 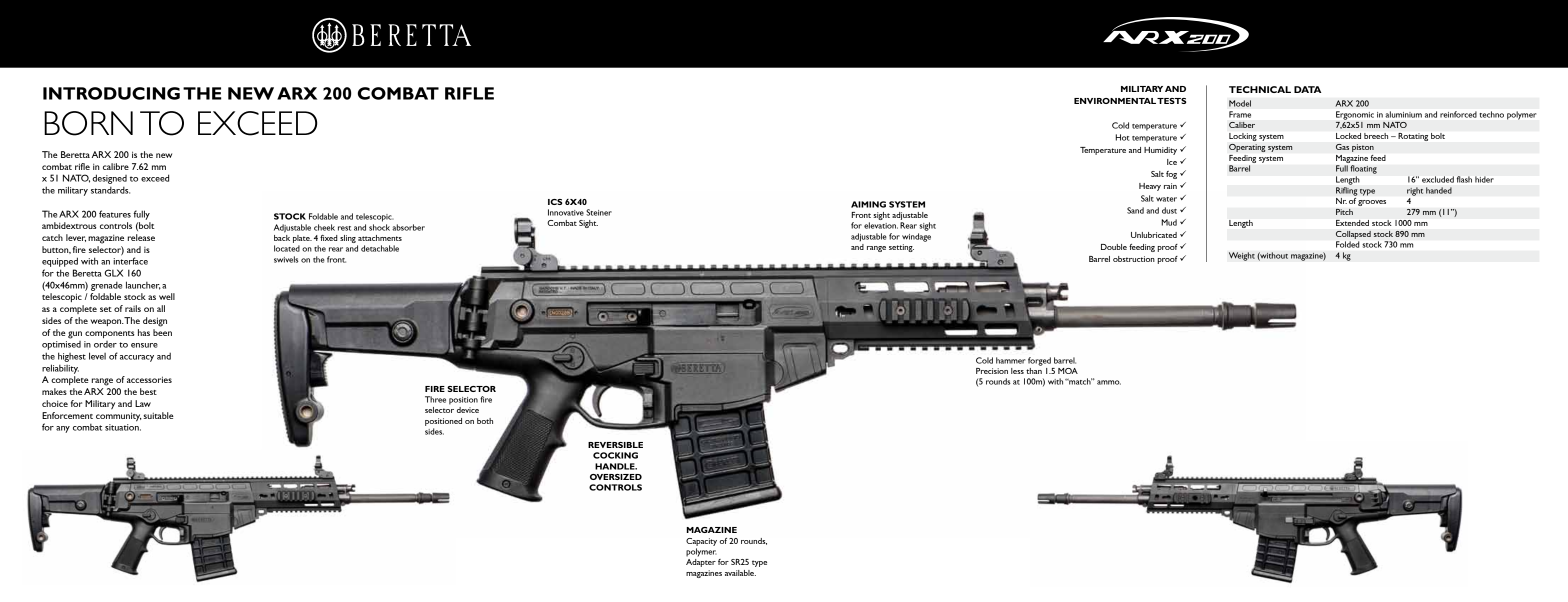 What do you see at coordinates (1355, 115) in the screenshot?
I see `Ergonomic` at bounding box center [1355, 115].
